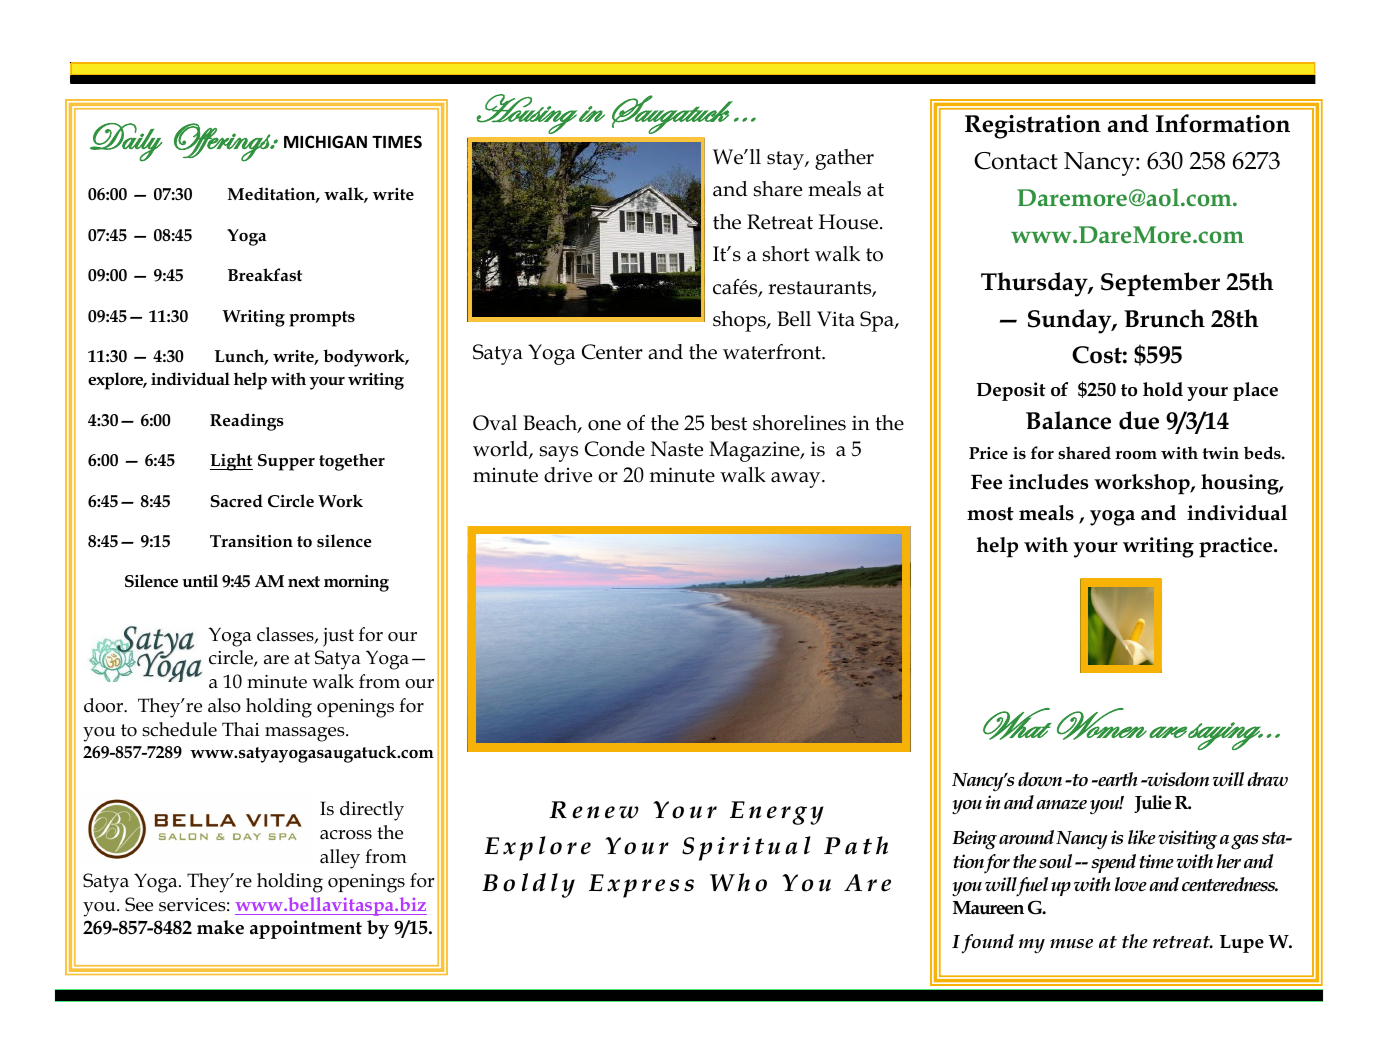 This image has height=1064, width=1378. Describe the element at coordinates (1016, 161) in the image. I see `Contact` at that location.
